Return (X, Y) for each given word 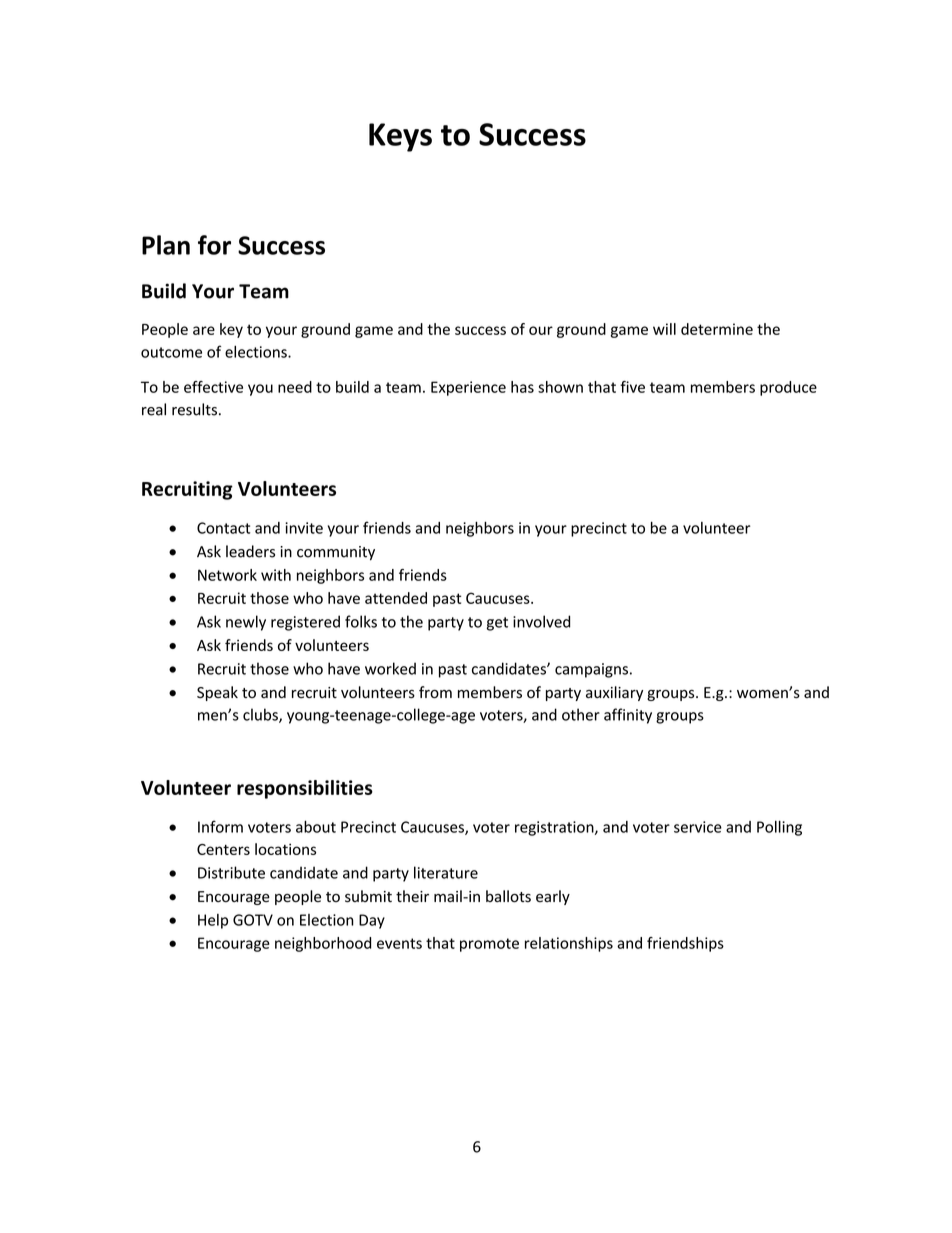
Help (213, 921)
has (522, 387)
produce (788, 388)
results (194, 409)
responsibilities (305, 789)
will (664, 329)
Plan (166, 245)
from (435, 692)
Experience (468, 388)
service (698, 827)
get (497, 624)
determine (717, 329)
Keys (400, 137)
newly (246, 623)
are (204, 330)
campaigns (591, 670)
